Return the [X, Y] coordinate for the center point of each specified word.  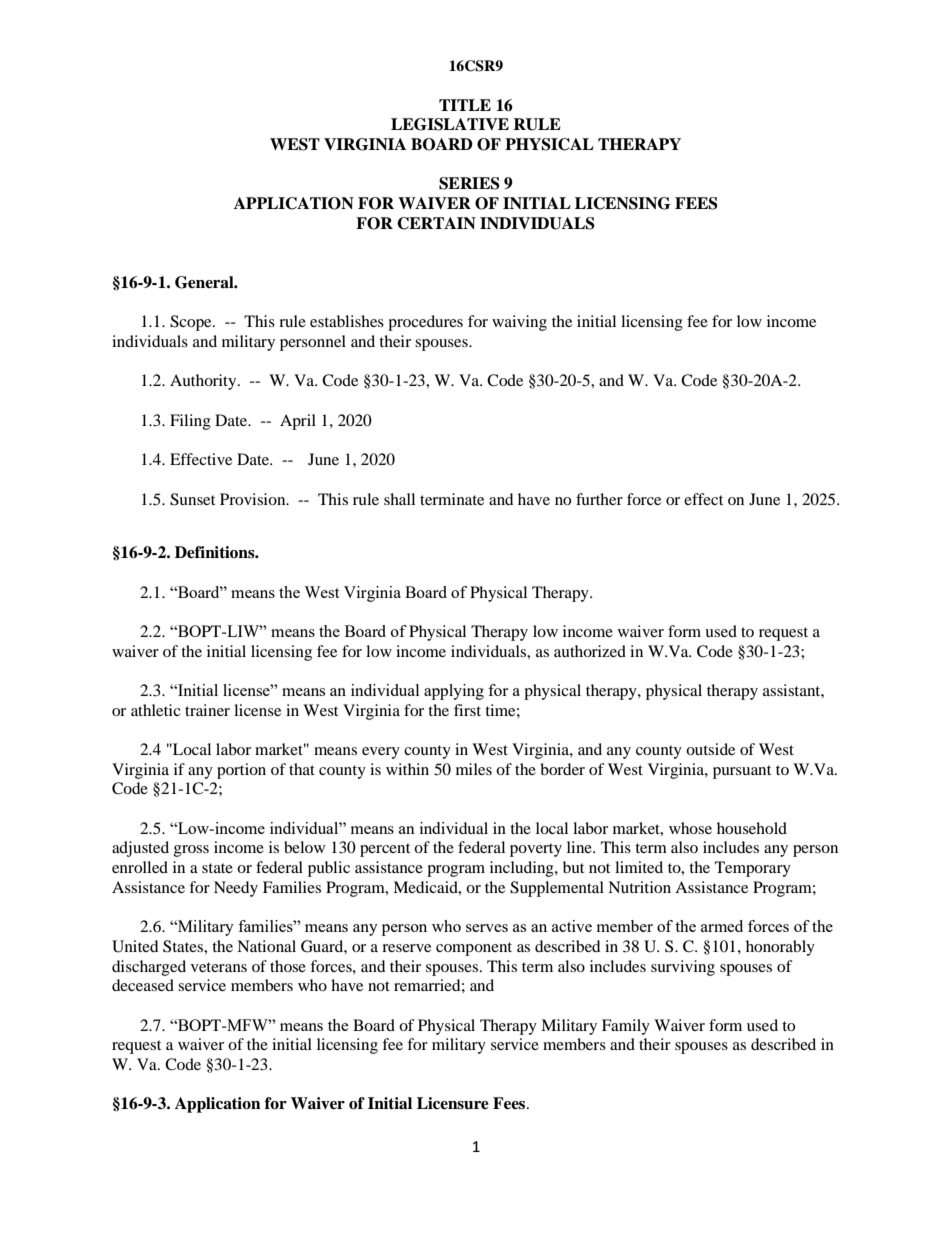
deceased [143, 985]
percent [385, 850]
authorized [590, 651]
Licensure [453, 1103]
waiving [519, 323]
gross [191, 851]
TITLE [465, 105]
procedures [425, 323]
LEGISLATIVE [450, 124]
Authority [204, 382]
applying [454, 692]
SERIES [469, 183]
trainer [207, 710]
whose [690, 828]
